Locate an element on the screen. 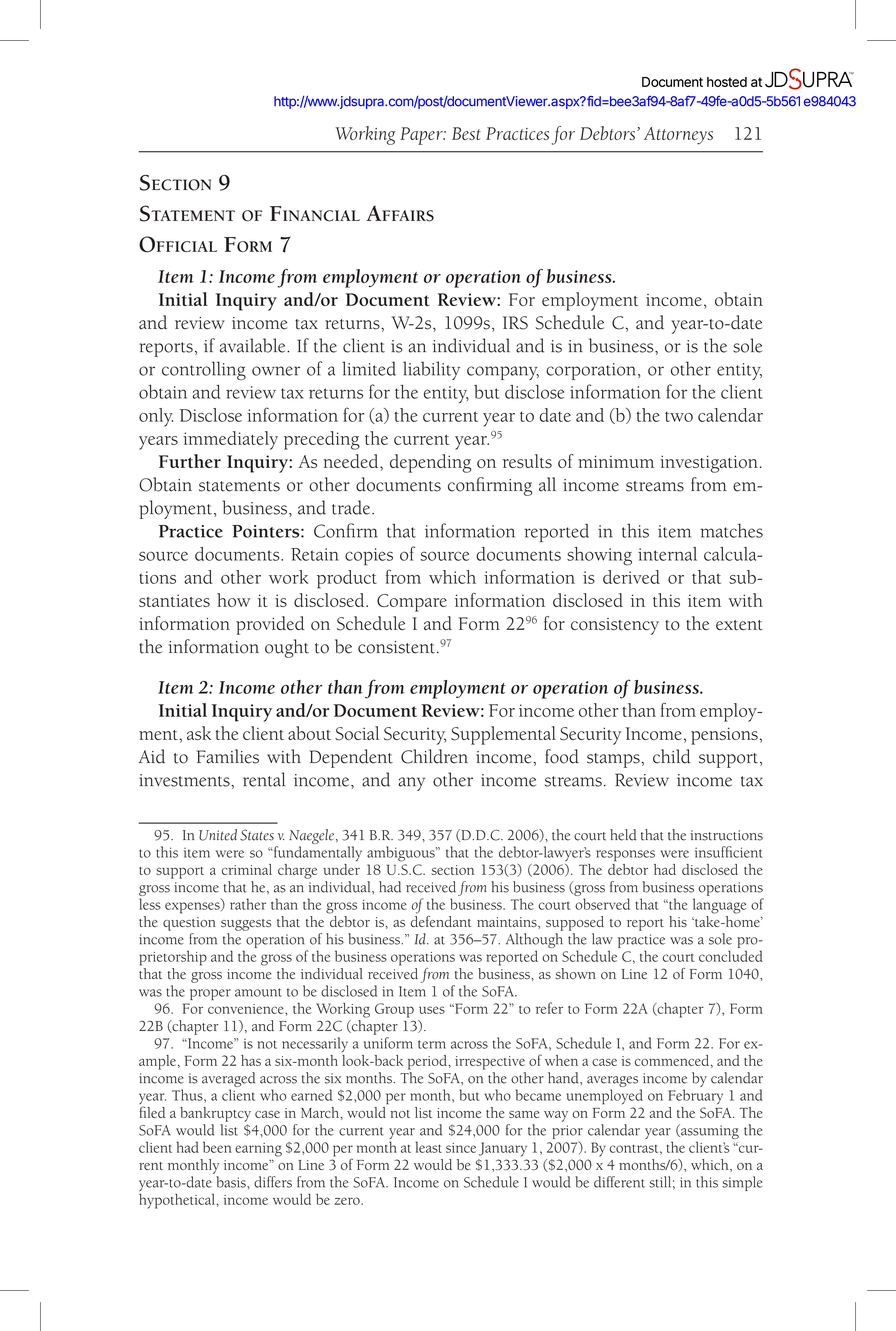  investigation is located at coordinates (709, 464).
